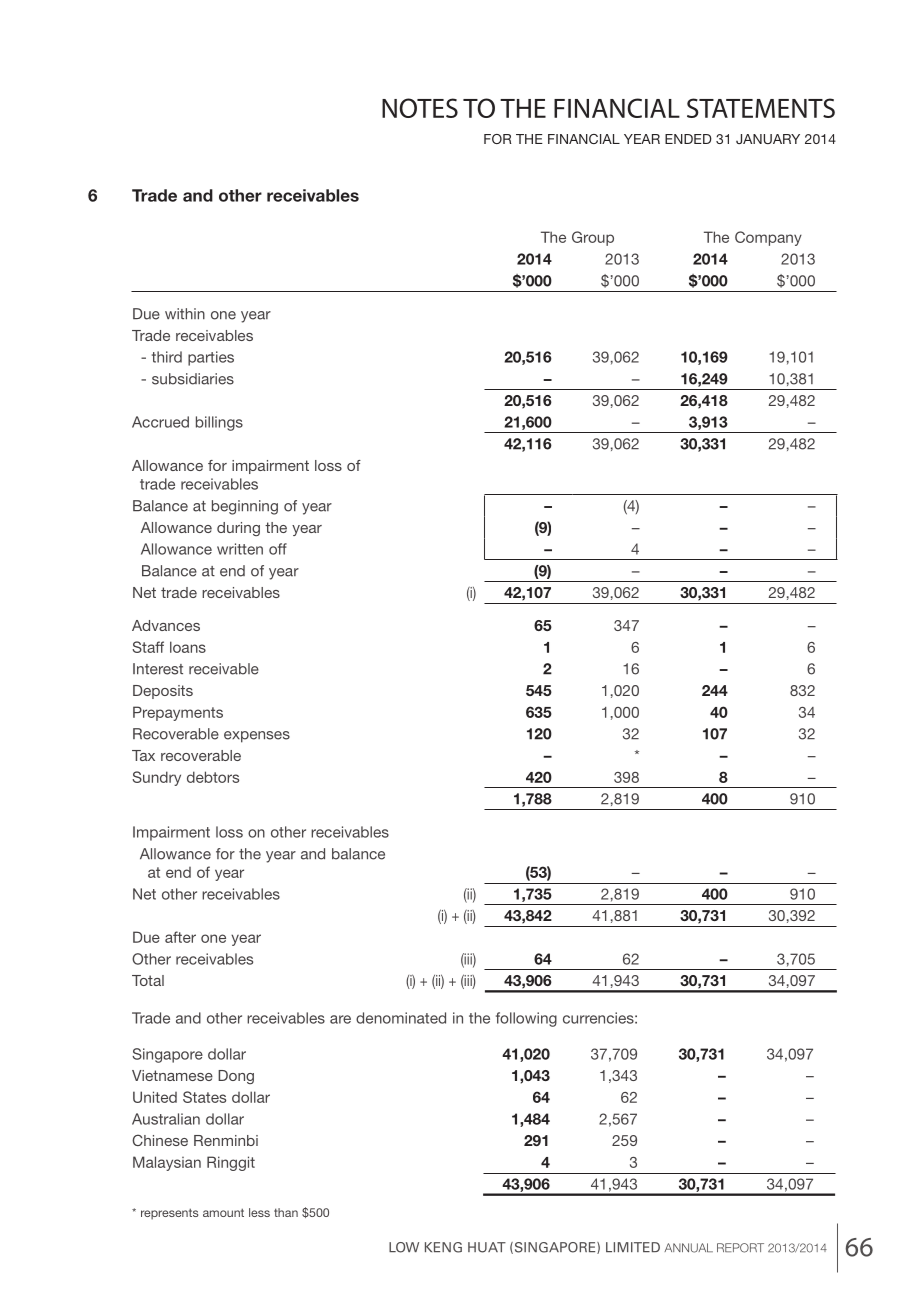 This document has width=924, height=1308. What do you see at coordinates (223, 1212) in the document?
I see `amount` at bounding box center [223, 1212].
